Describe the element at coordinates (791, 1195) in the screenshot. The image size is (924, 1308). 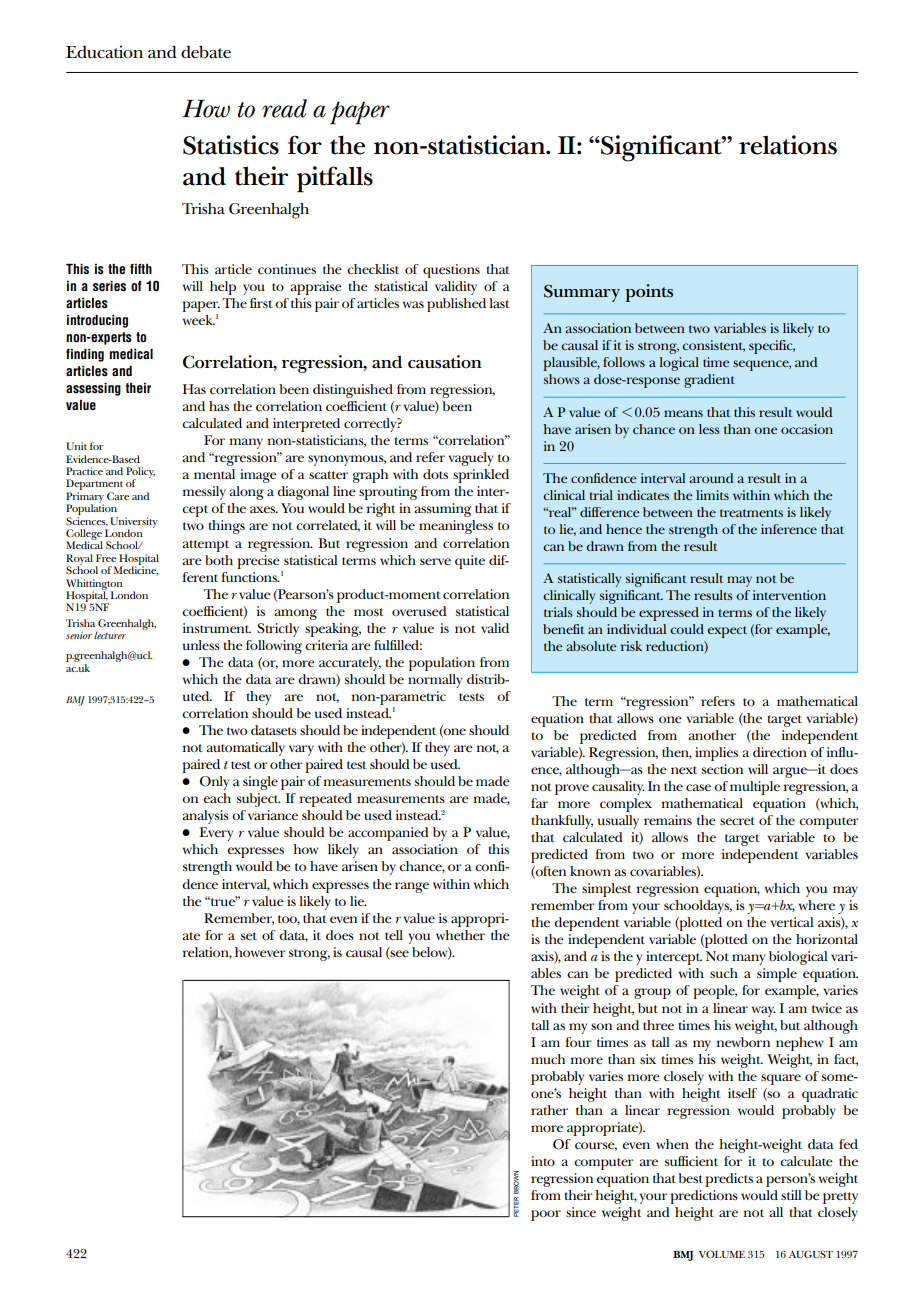
I see `still` at that location.
